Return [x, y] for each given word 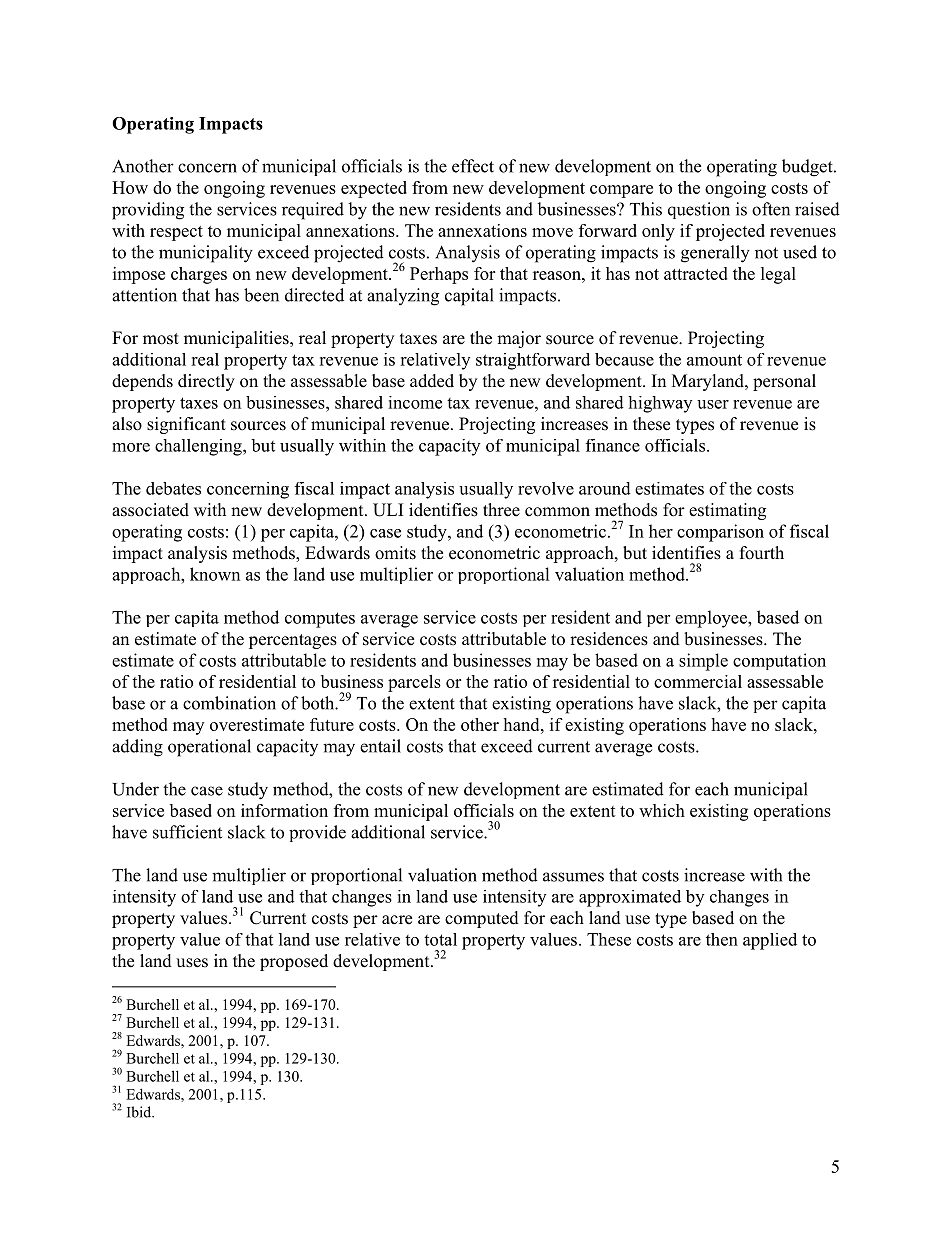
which [662, 810]
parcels [414, 683]
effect [473, 166]
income [415, 402]
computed [482, 919]
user [713, 404]
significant [186, 425]
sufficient [187, 832]
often [771, 209]
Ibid [140, 1112]
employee [712, 619]
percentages [293, 641]
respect [176, 233]
